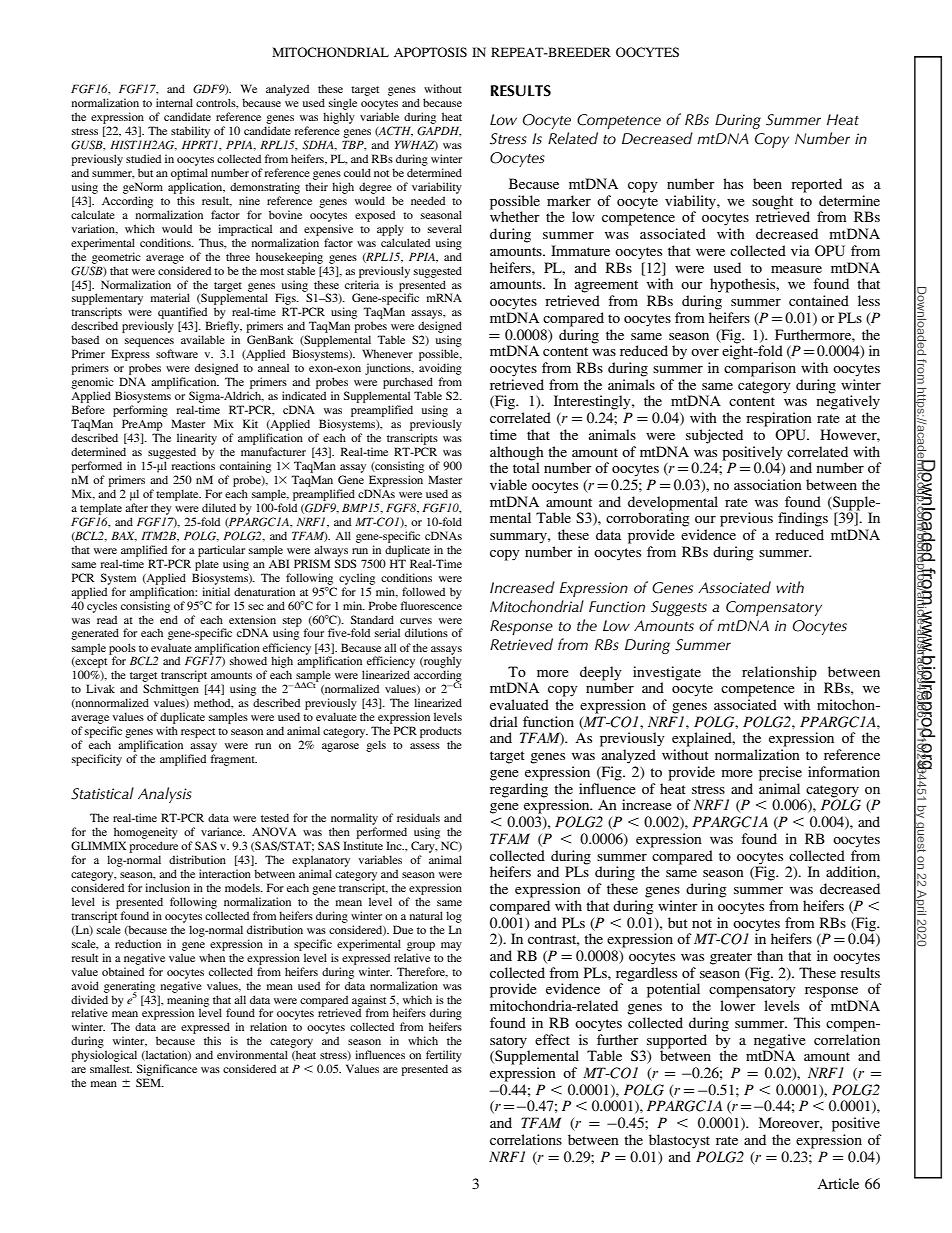 The width and height of the document is (952, 1233). What do you see at coordinates (767, 183) in the document?
I see `been` at bounding box center [767, 183].
